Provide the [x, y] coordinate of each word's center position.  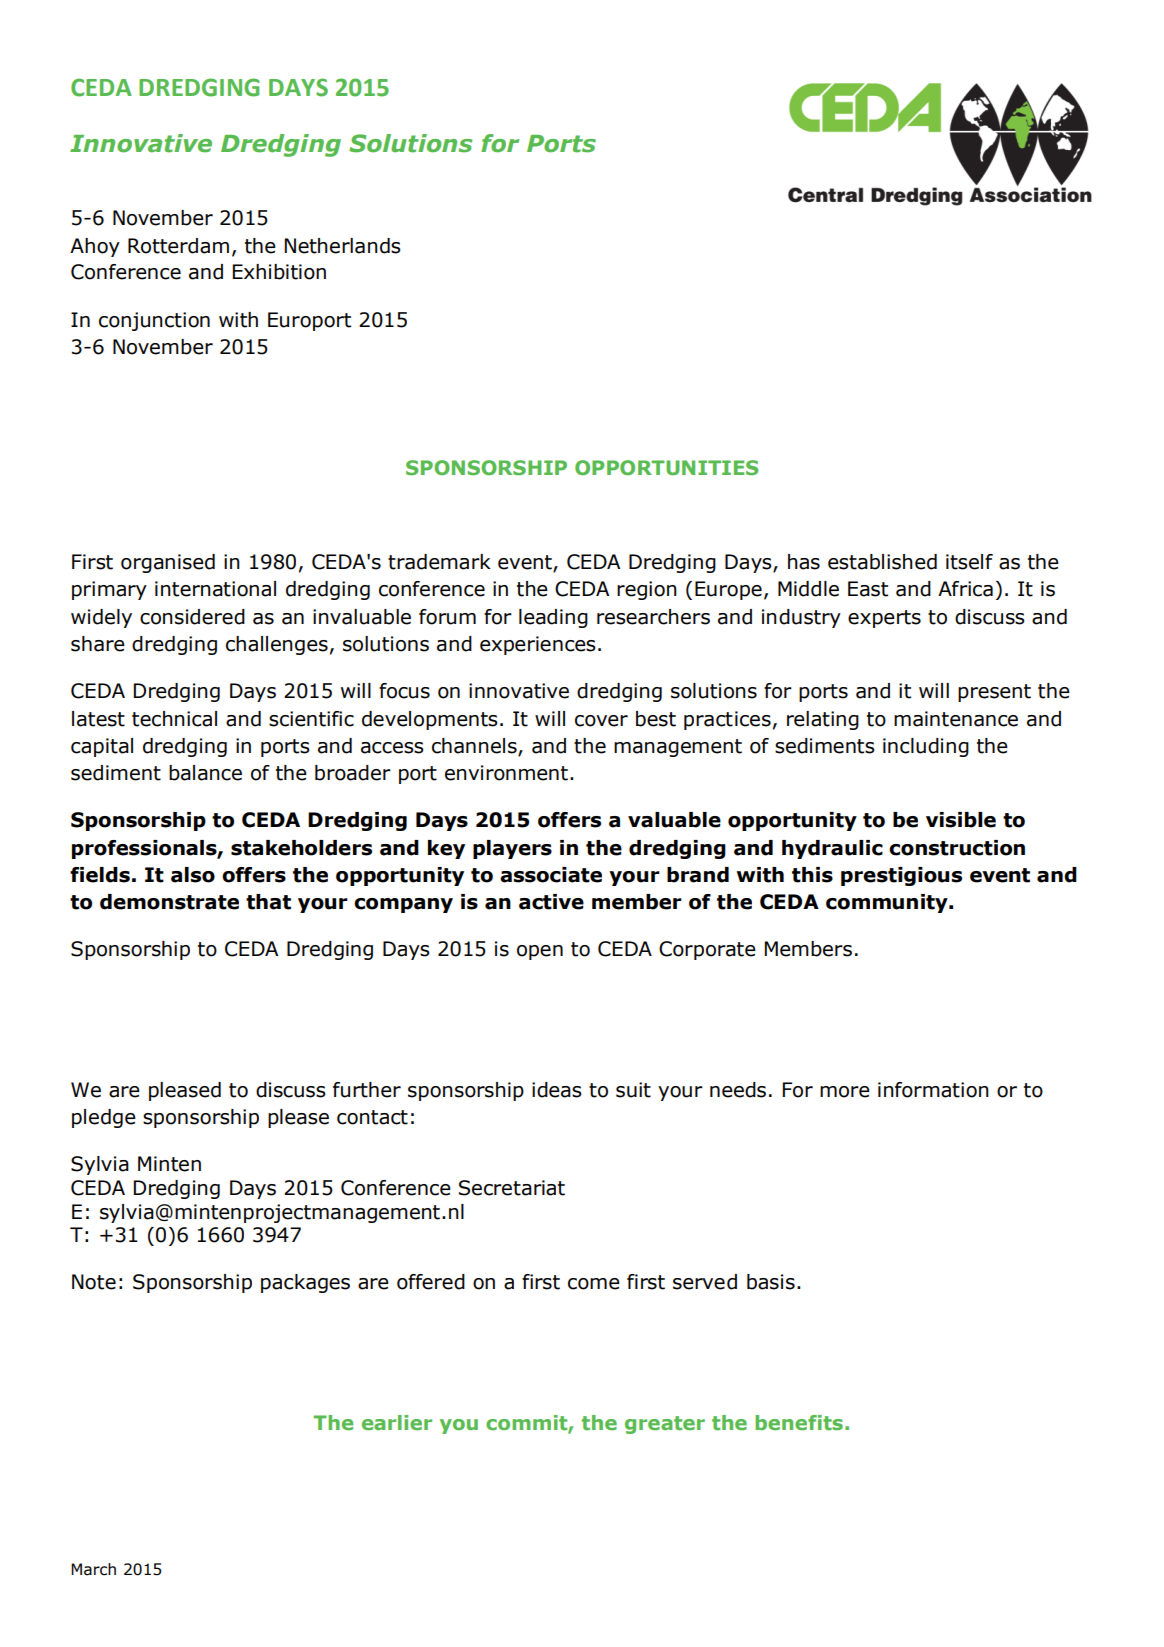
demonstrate [169, 902]
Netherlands [342, 246]
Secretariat [512, 1188]
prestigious [901, 876]
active [551, 902]
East [868, 589]
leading [553, 618]
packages [305, 1283]
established [882, 562]
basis [771, 1282]
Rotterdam [178, 246]
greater [665, 1425]
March [93, 1569]
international [215, 589]
